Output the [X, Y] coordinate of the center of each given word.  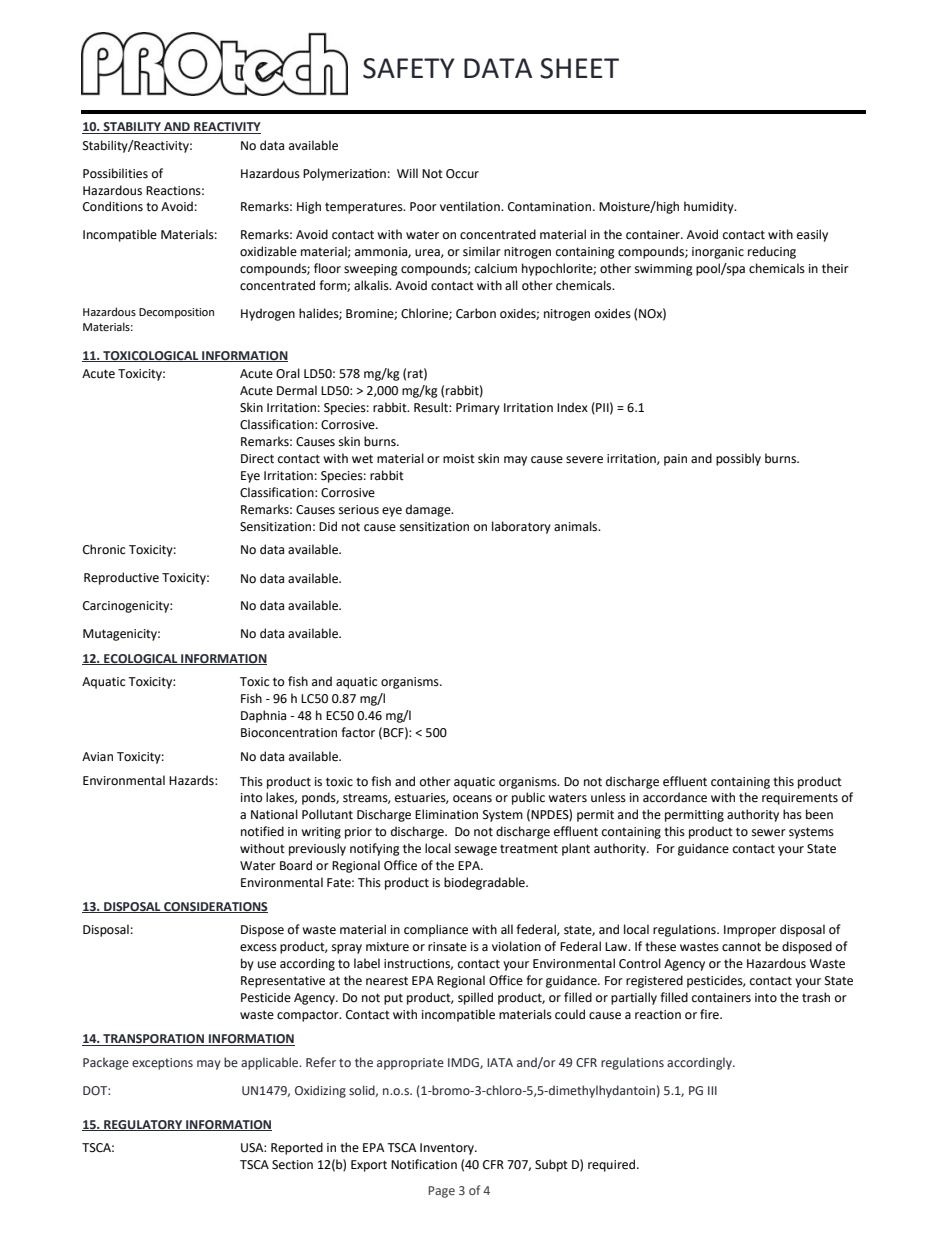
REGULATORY [143, 1125]
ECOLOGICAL [141, 659]
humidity [710, 207]
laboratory [521, 527]
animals [577, 526]
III [712, 1090]
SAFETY [409, 68]
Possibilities [115, 173]
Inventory [448, 1149]
